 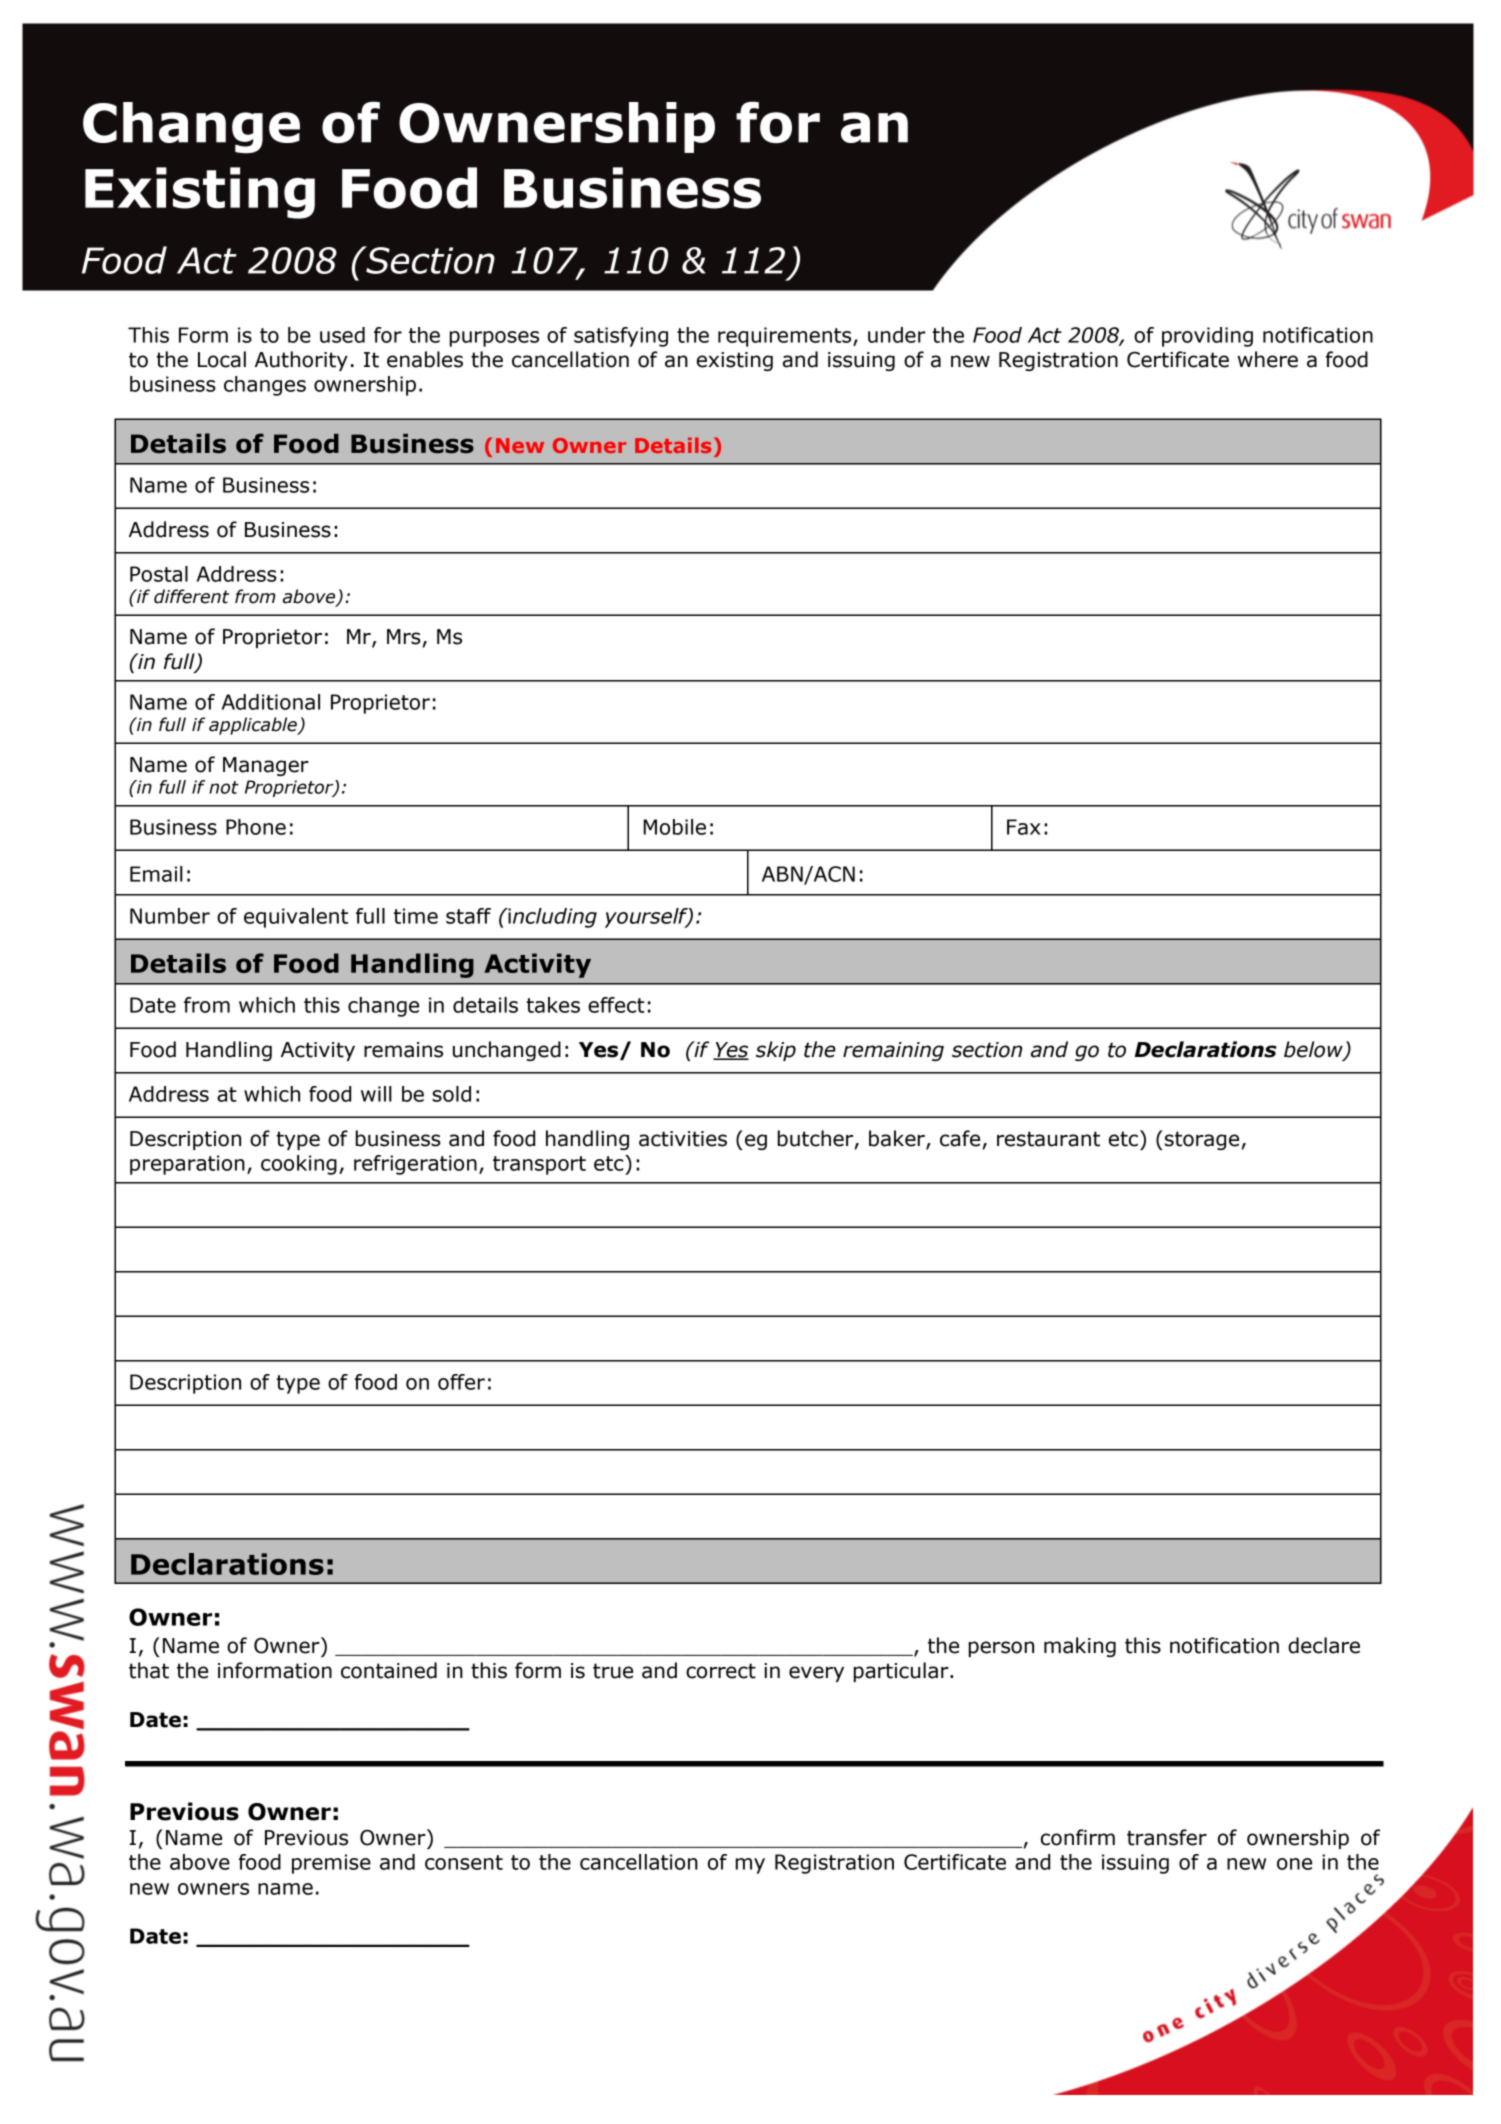 I want to click on transfer, so click(x=1167, y=1837).
